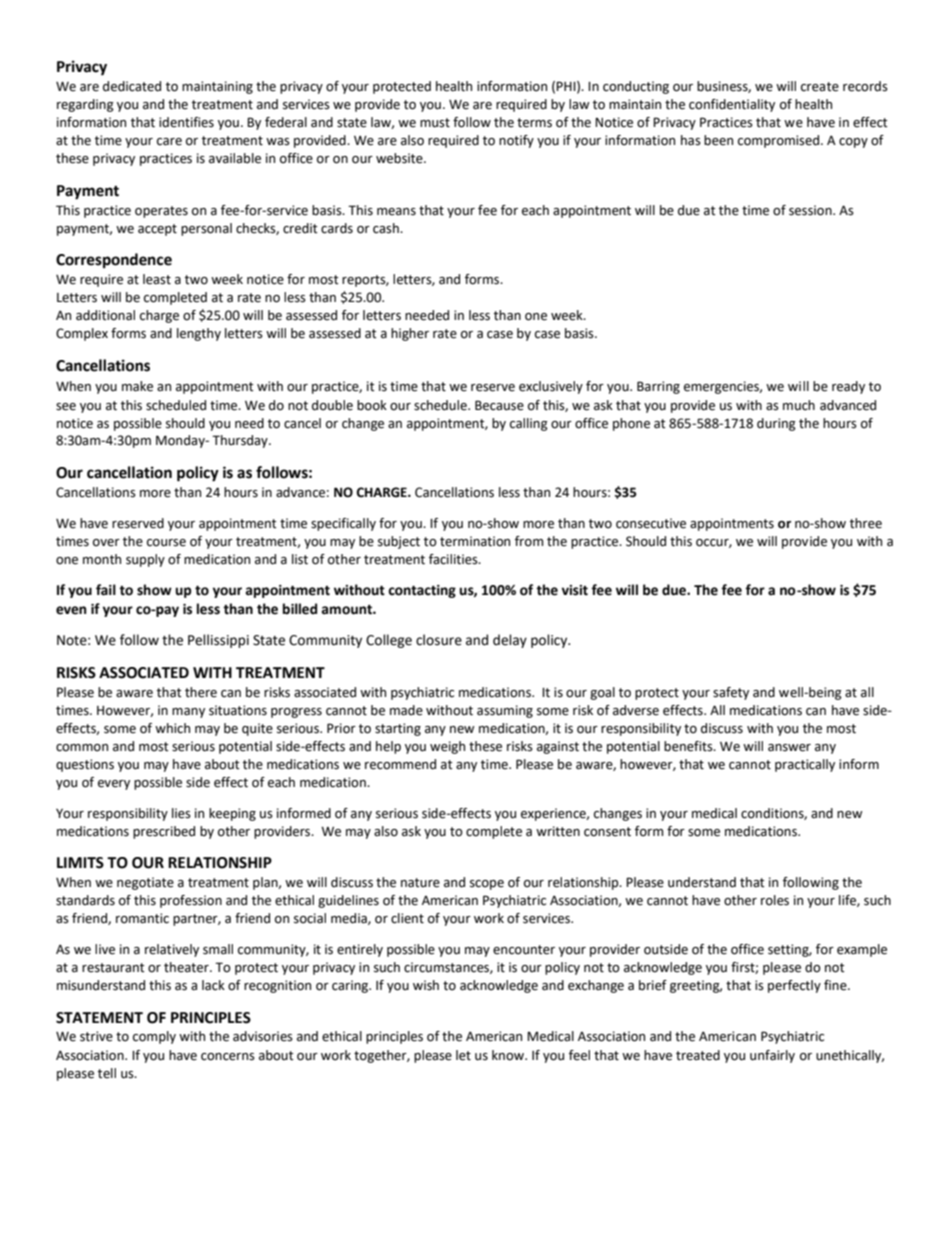 This screenshot has width=952, height=1233. I want to click on must, so click(435, 123).
